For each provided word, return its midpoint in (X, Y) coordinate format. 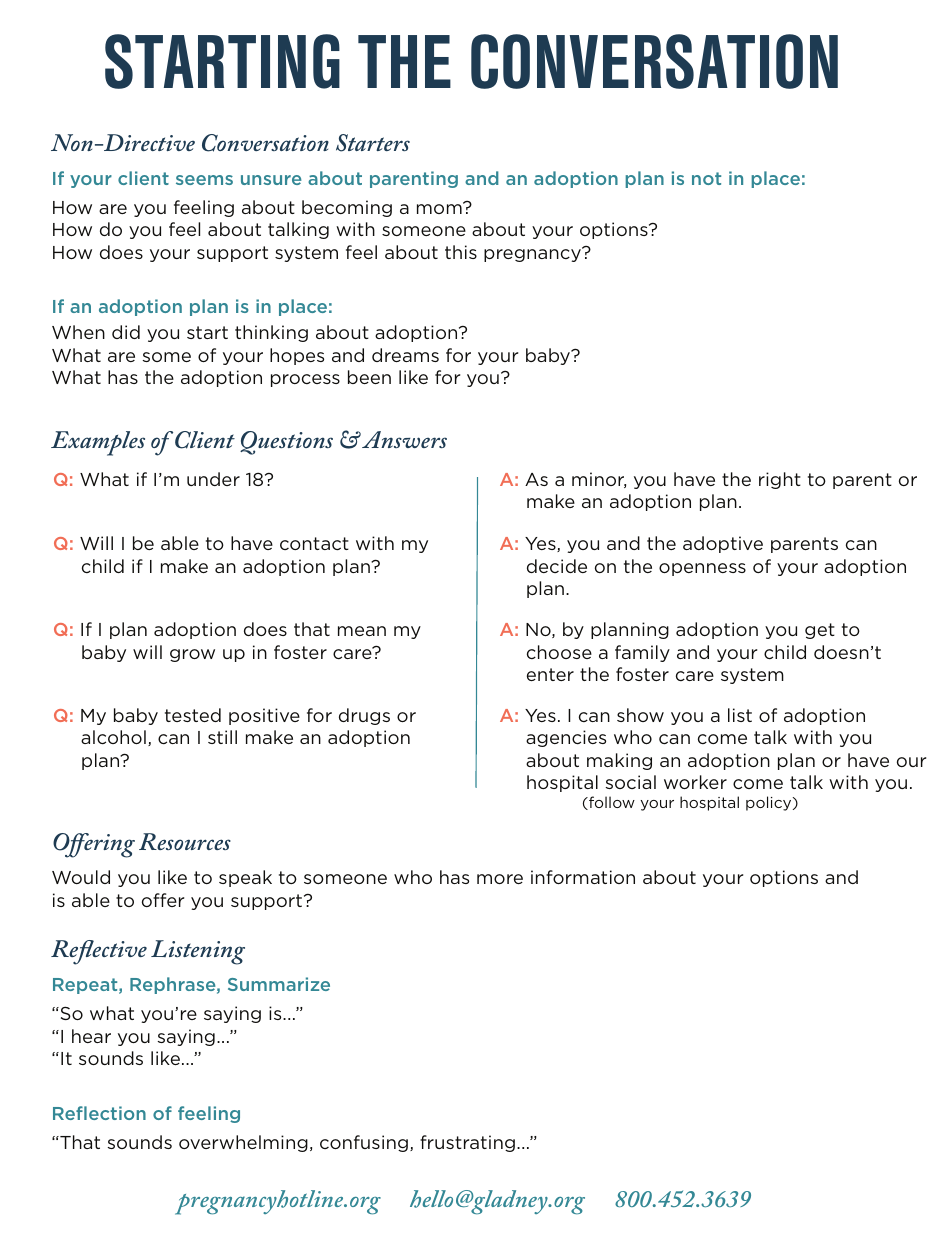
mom (440, 208)
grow (192, 655)
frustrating (467, 1143)
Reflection (99, 1113)
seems (204, 180)
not (706, 178)
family (642, 653)
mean (362, 631)
